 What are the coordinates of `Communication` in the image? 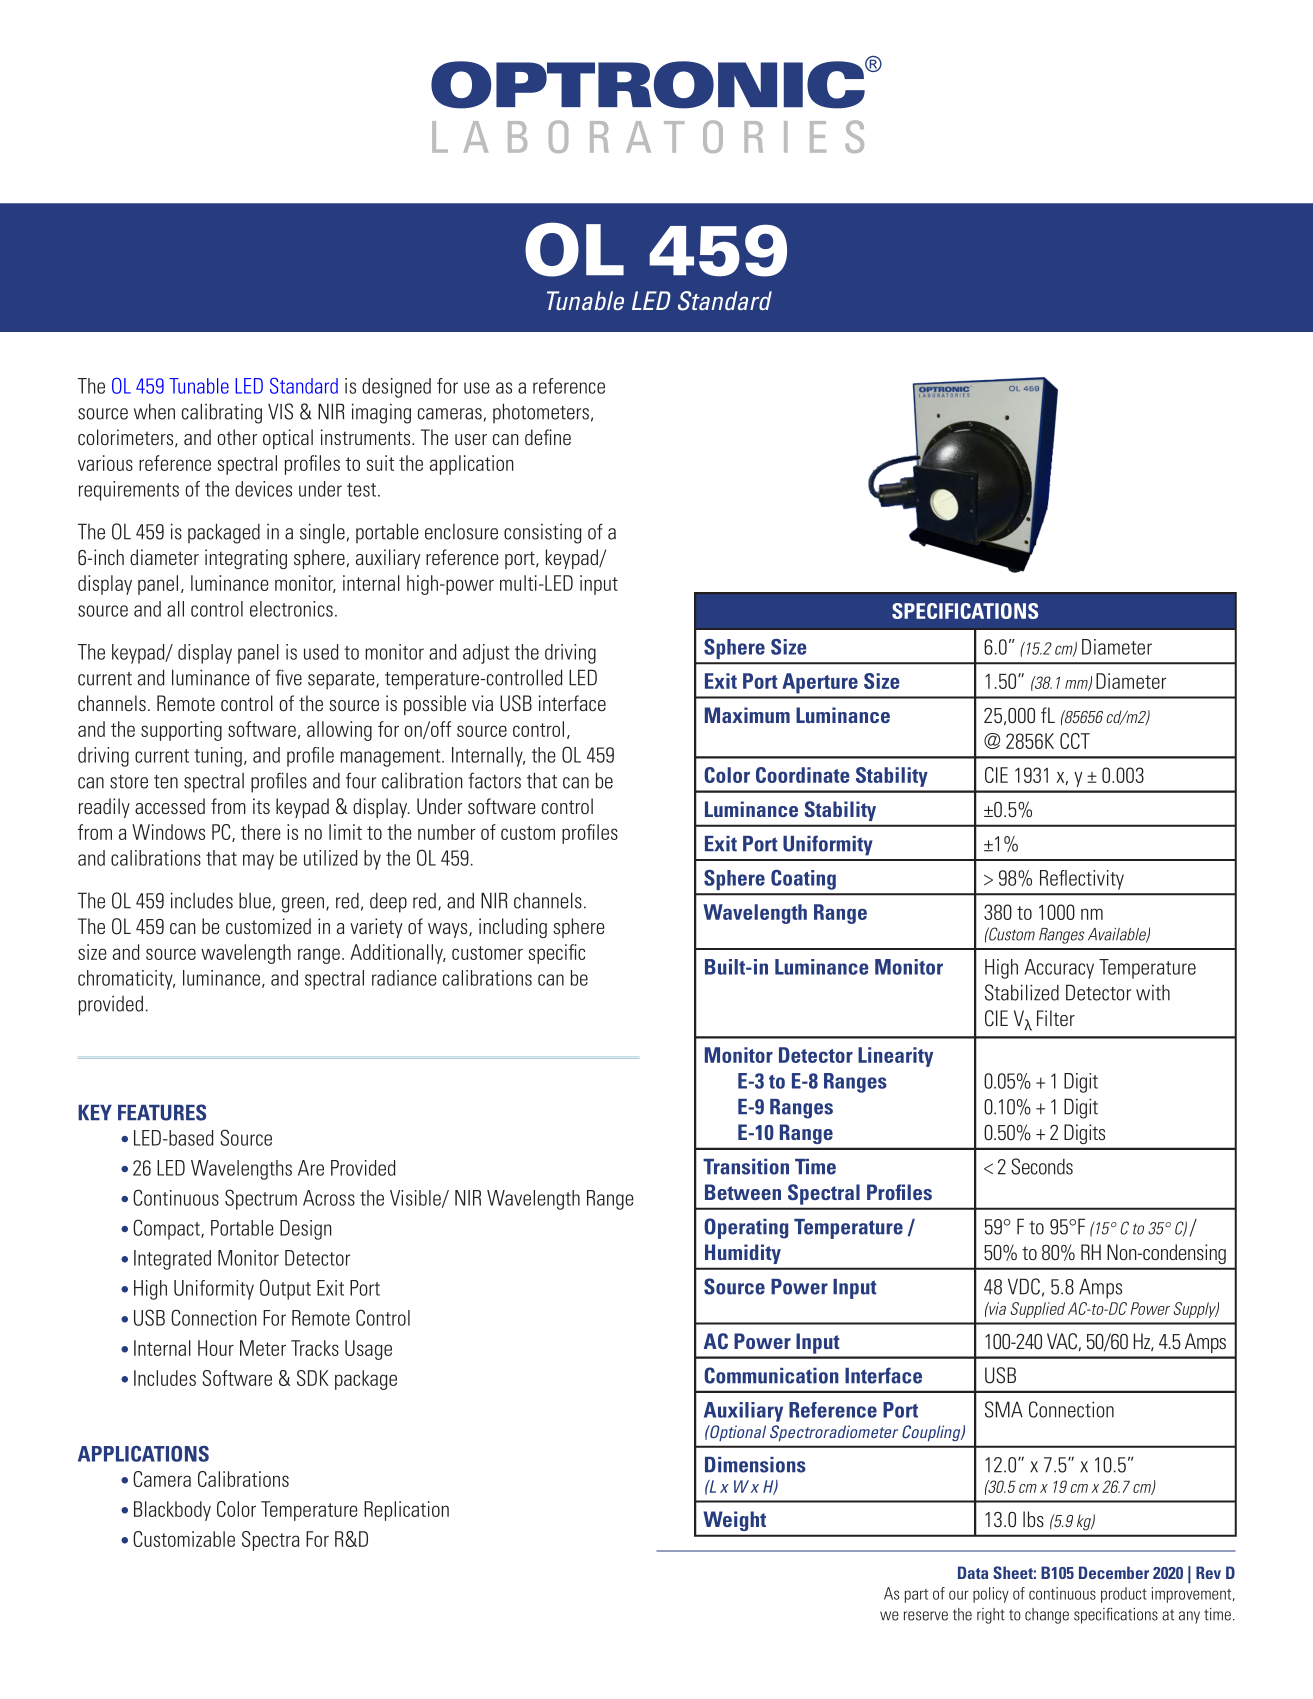 It's located at (771, 1375).
